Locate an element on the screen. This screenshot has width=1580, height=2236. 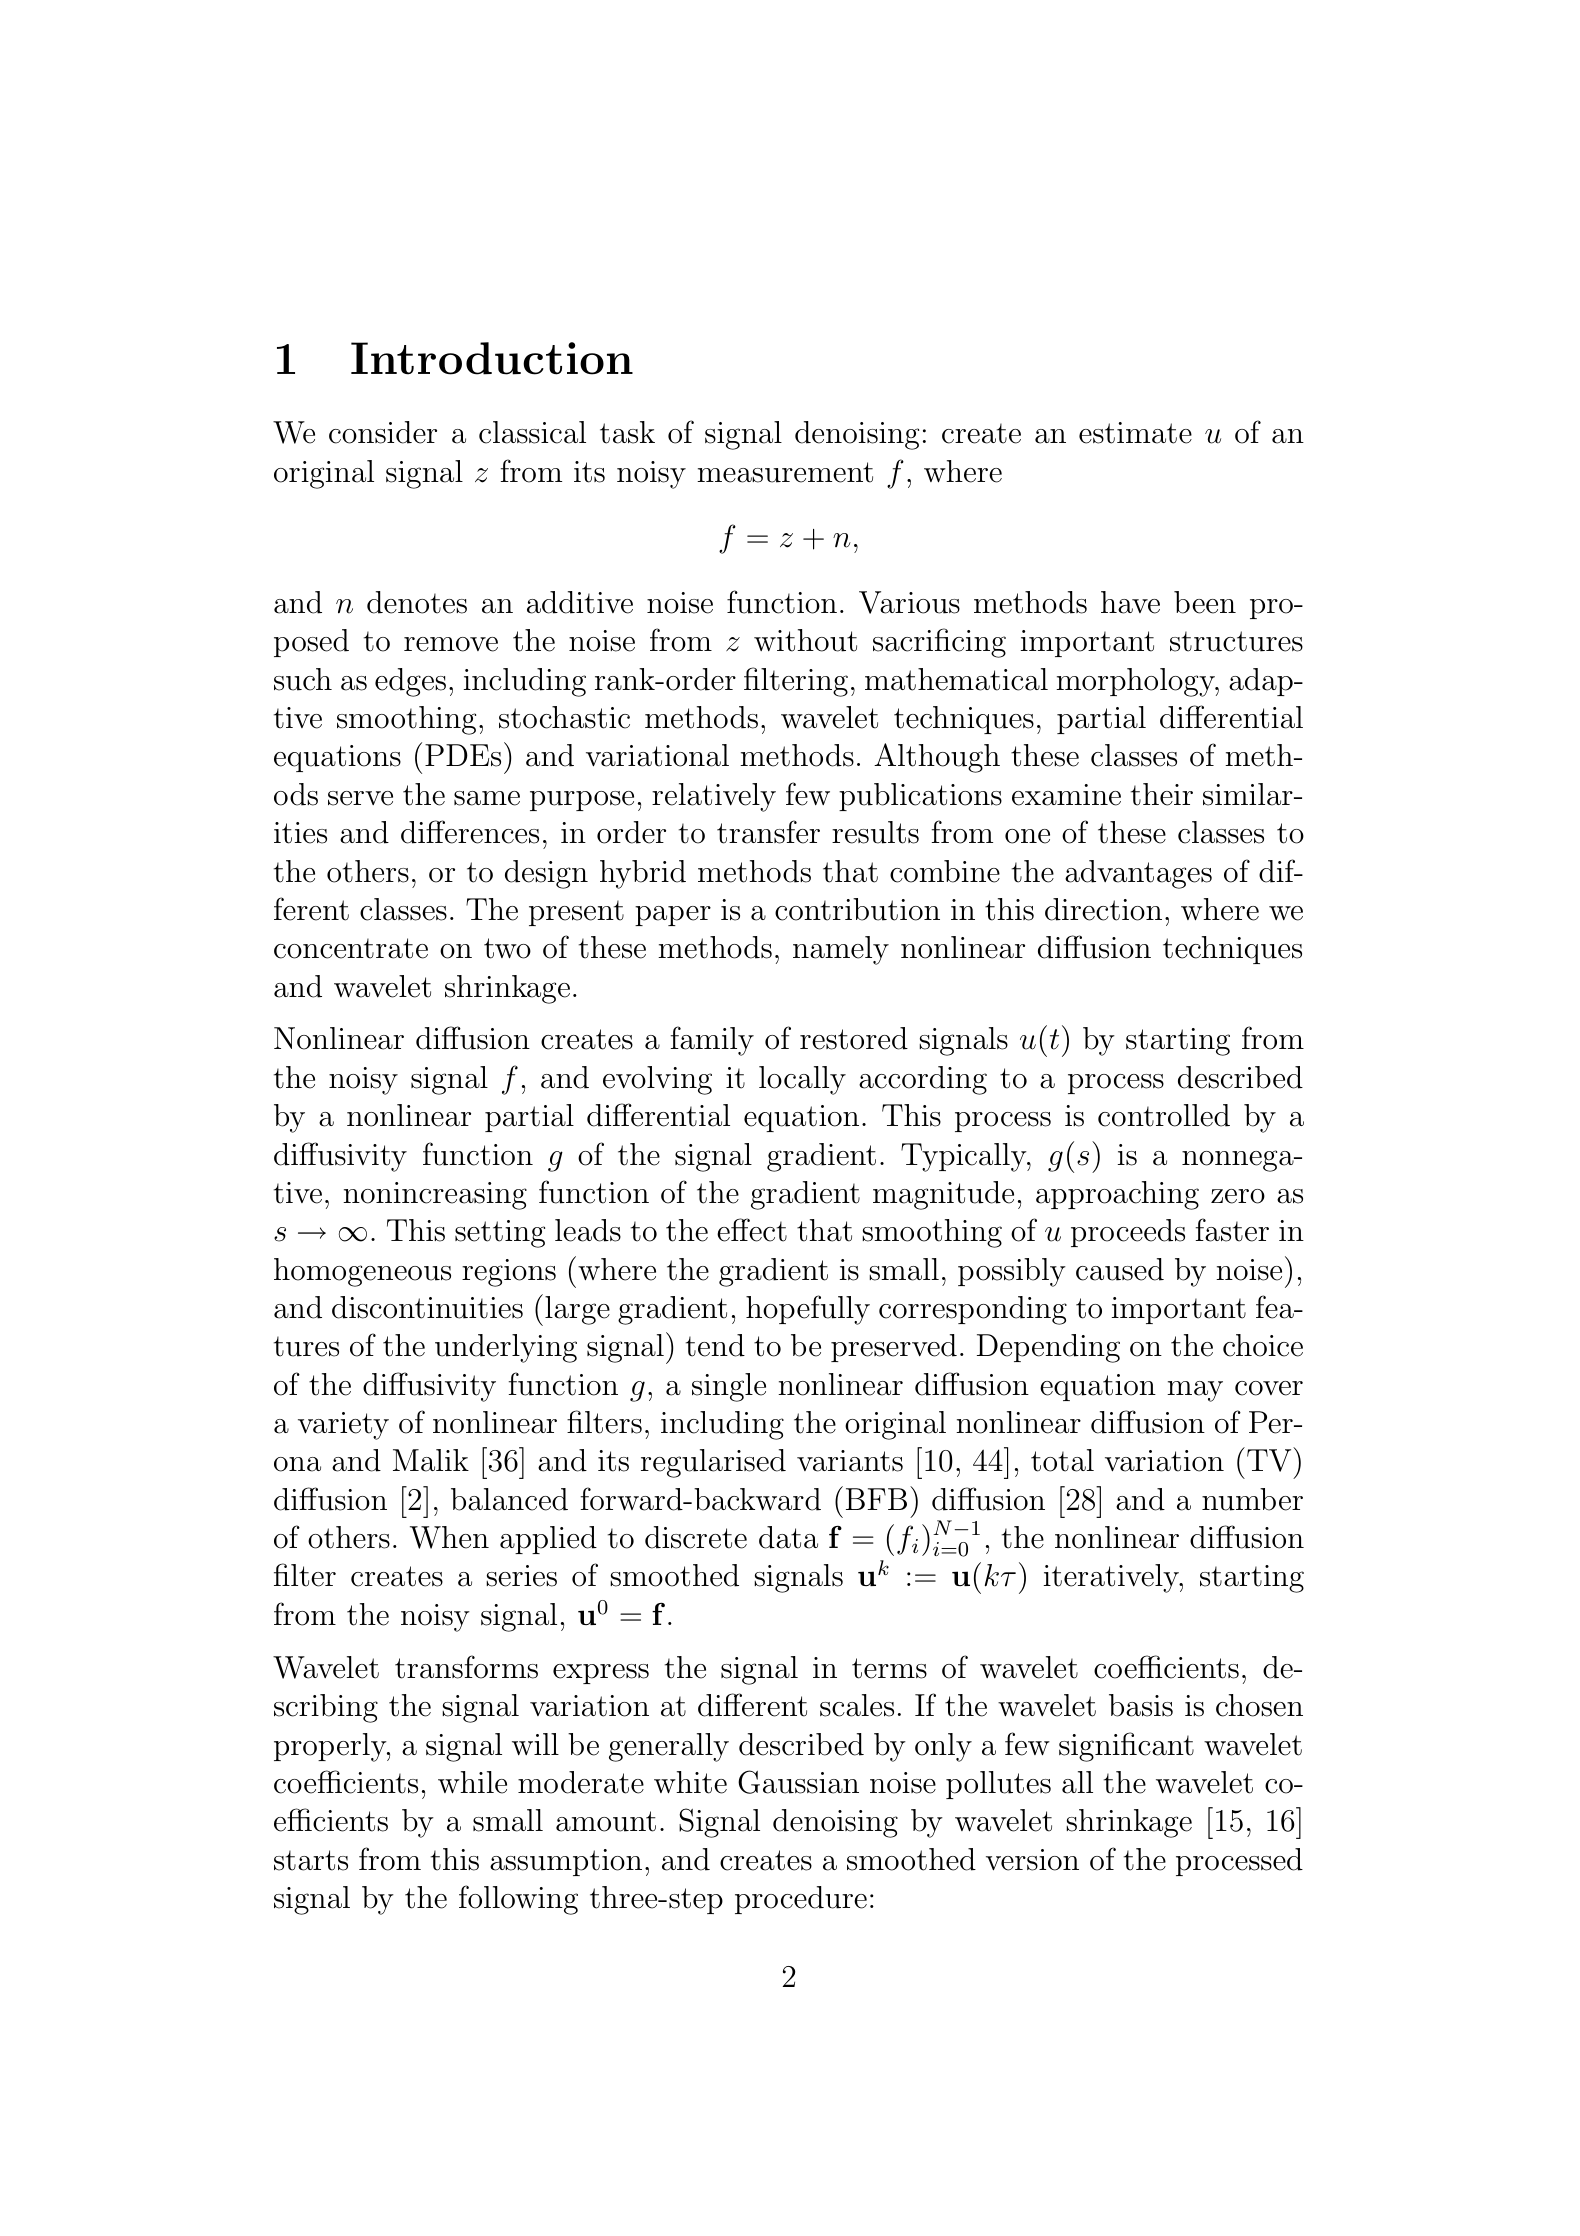
version is located at coordinates (1032, 1860).
